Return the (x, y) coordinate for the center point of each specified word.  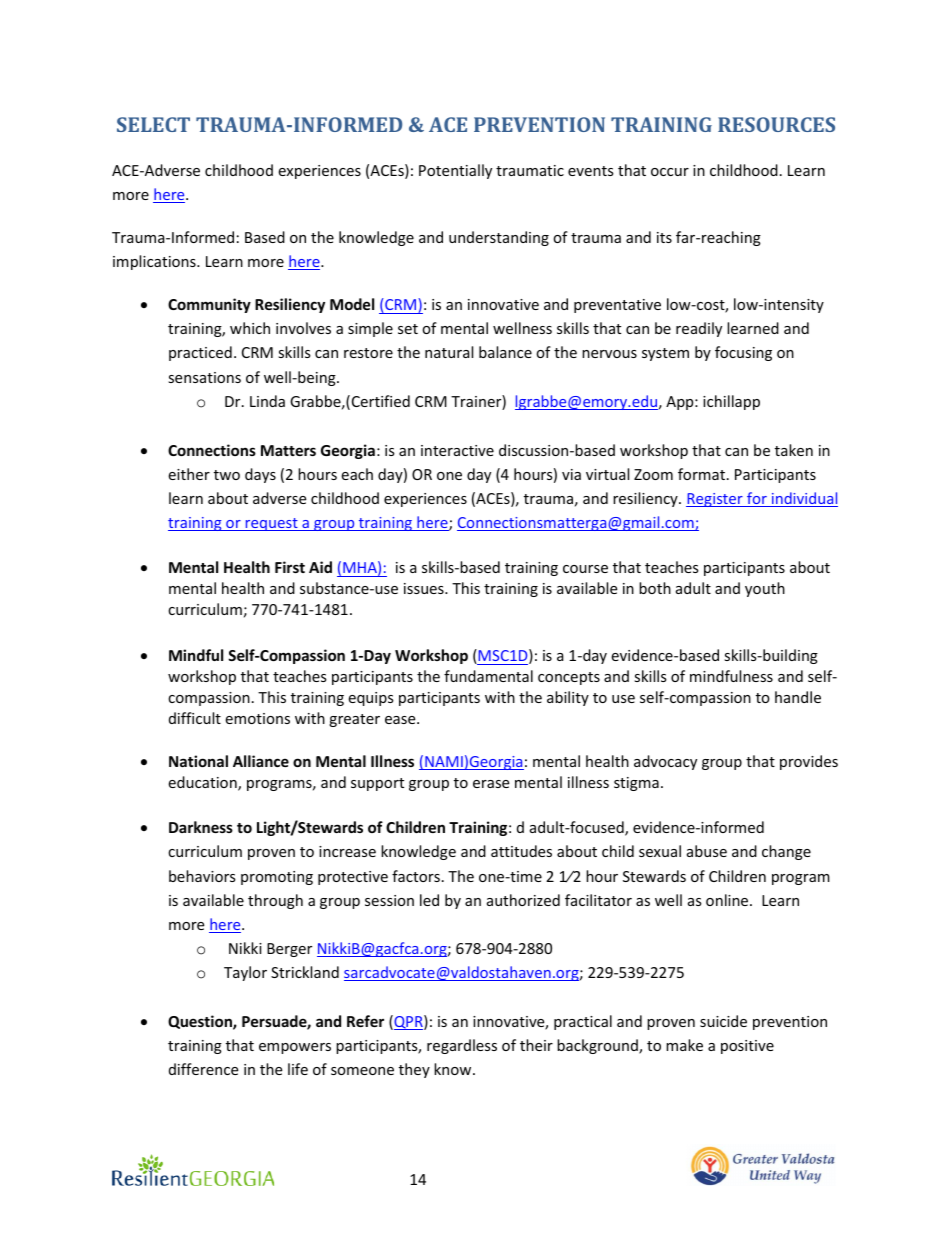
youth (765, 589)
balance (505, 352)
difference (203, 1069)
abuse (707, 851)
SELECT (153, 124)
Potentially (455, 171)
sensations (204, 377)
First (290, 567)
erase (491, 784)
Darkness (201, 827)
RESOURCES (776, 124)
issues (425, 588)
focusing (743, 353)
